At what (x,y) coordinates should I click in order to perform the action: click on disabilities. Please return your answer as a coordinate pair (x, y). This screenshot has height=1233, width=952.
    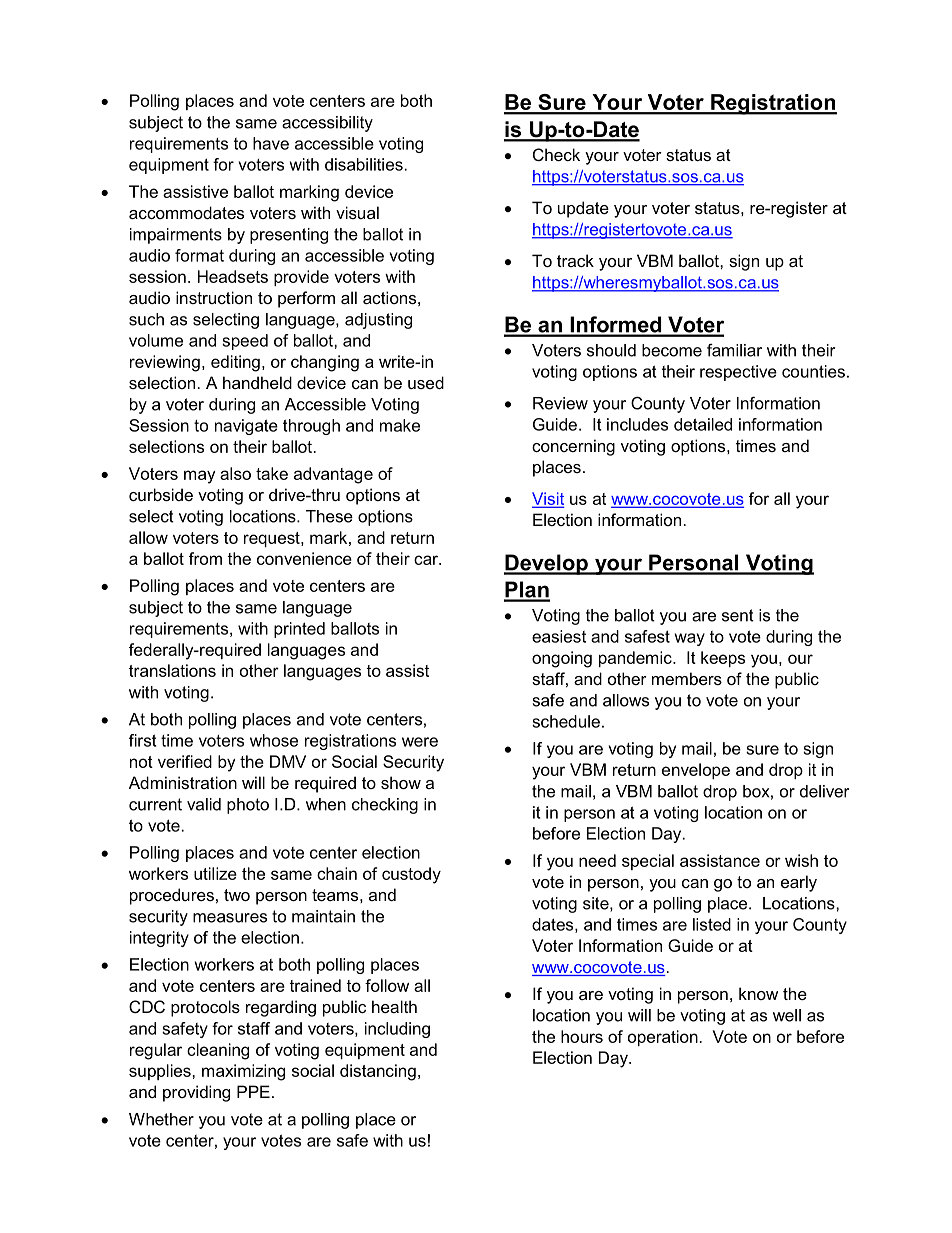
    Looking at the image, I should click on (364, 164).
